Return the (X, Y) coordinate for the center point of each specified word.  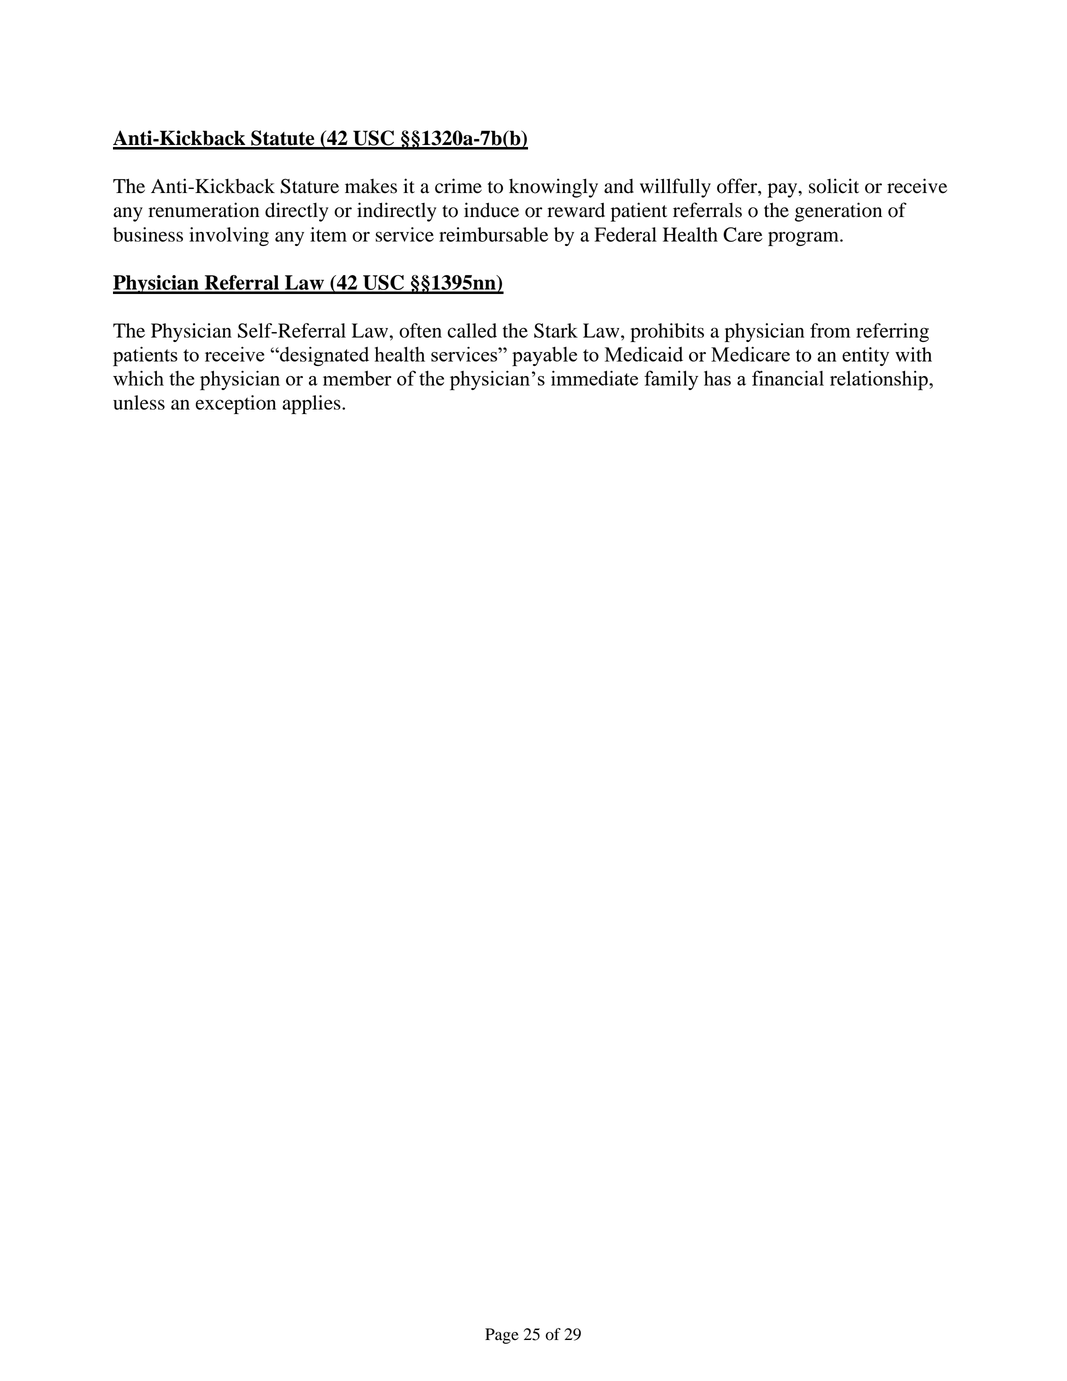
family (671, 380)
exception (235, 404)
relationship (880, 380)
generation (838, 212)
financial (788, 378)
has (717, 378)
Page (502, 1336)
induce (491, 210)
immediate (594, 378)
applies (312, 404)
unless (139, 402)
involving (229, 236)
